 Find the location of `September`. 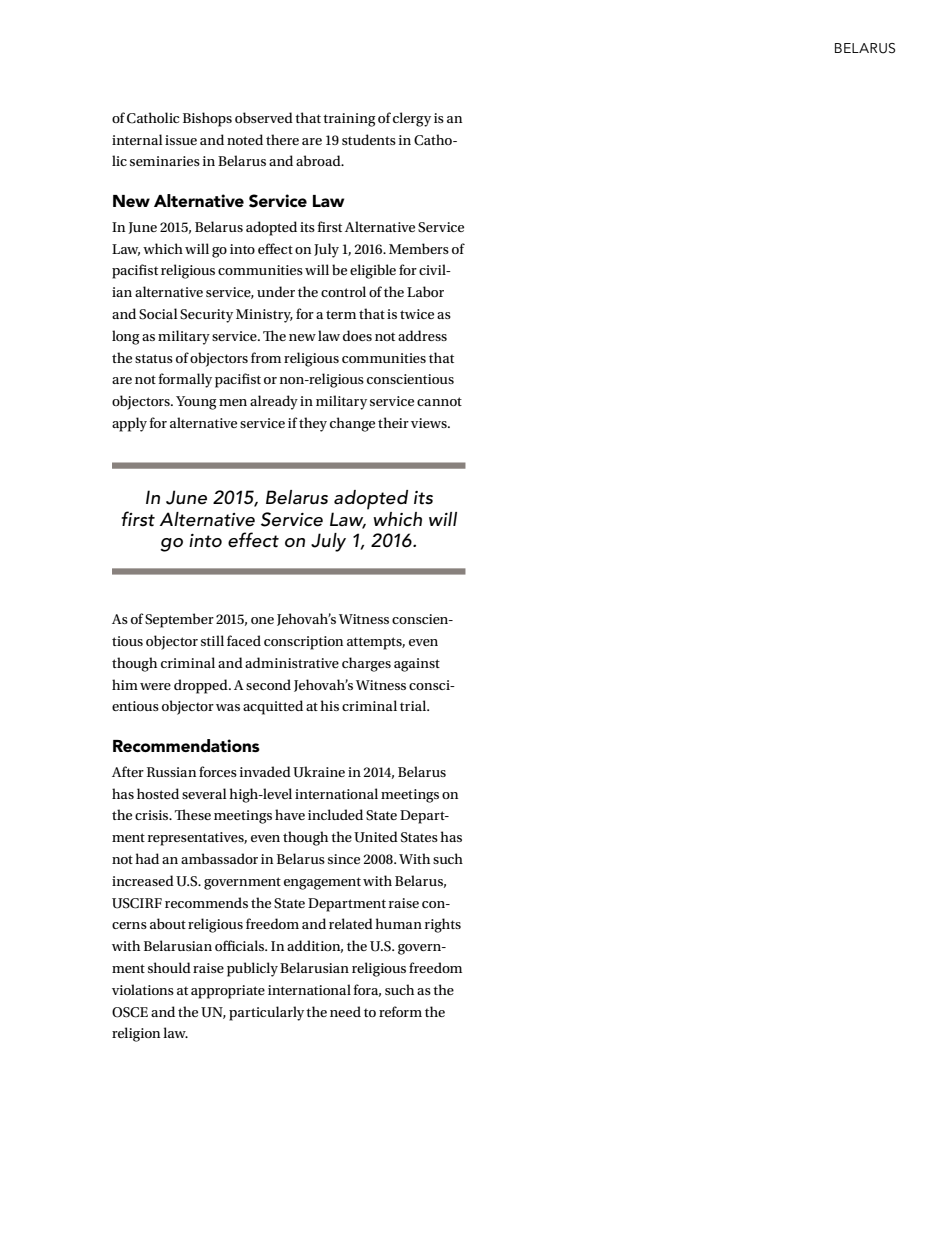

September is located at coordinates (179, 620).
